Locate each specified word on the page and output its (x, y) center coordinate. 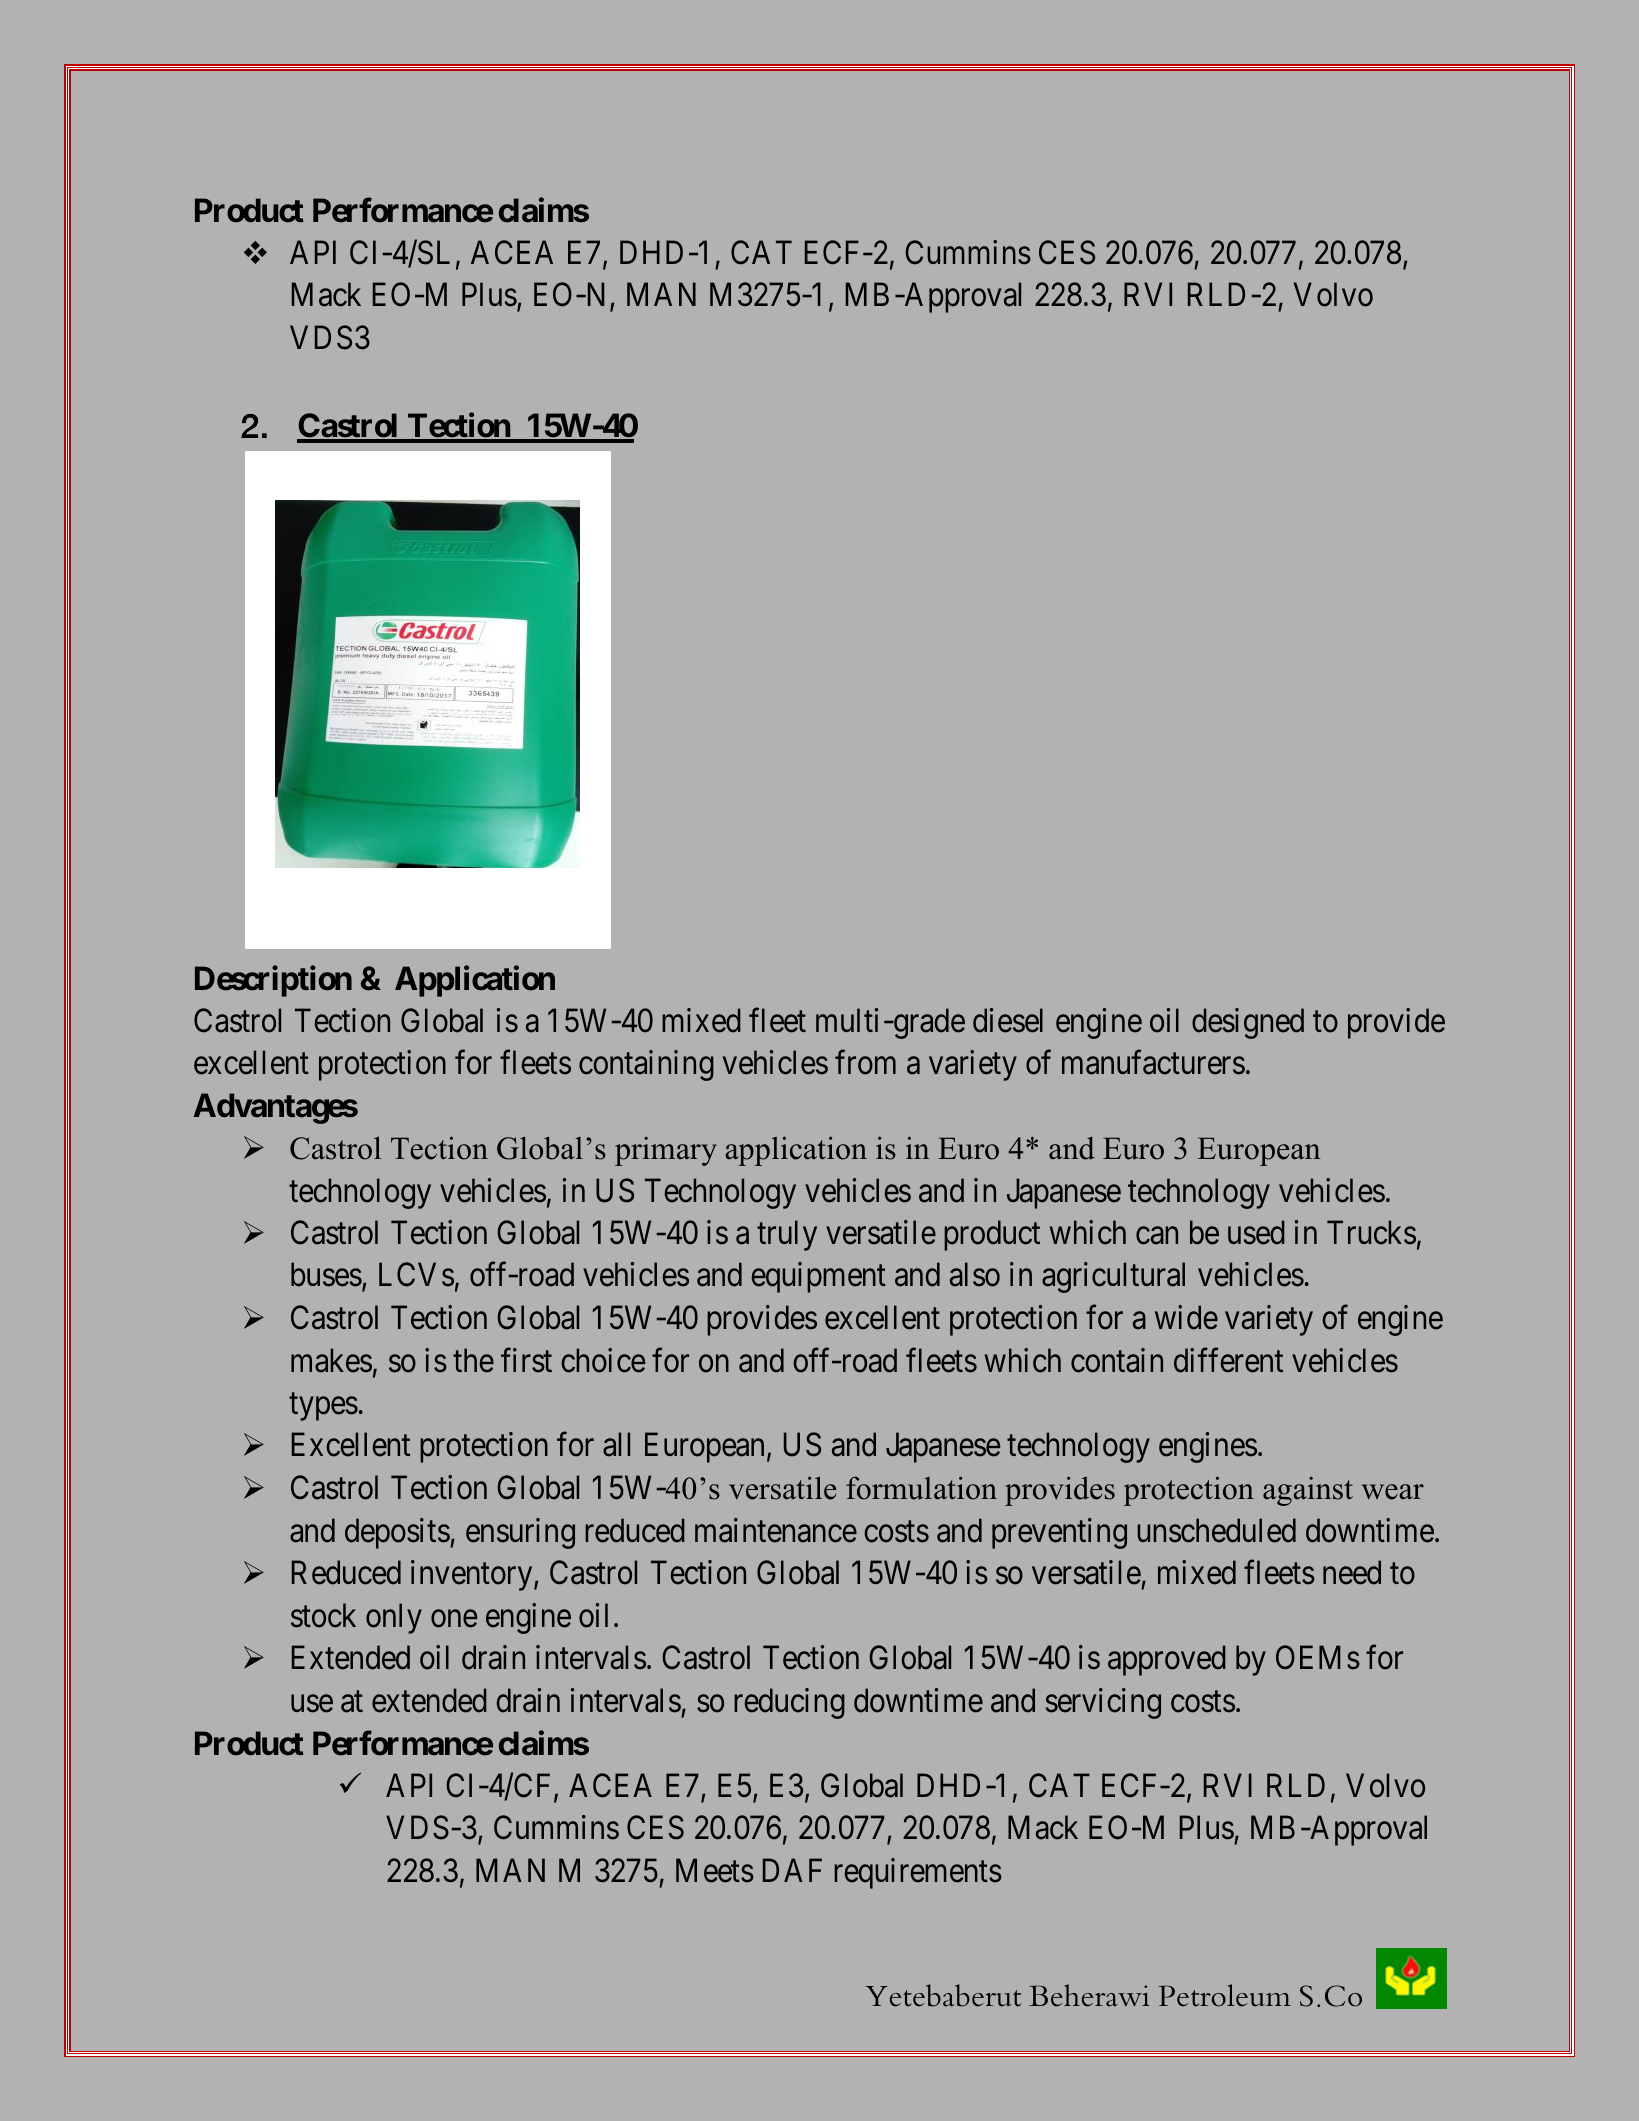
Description (273, 981)
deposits (397, 1533)
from (865, 1062)
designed (1248, 1023)
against (1308, 1491)
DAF (792, 1870)
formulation (921, 1488)
